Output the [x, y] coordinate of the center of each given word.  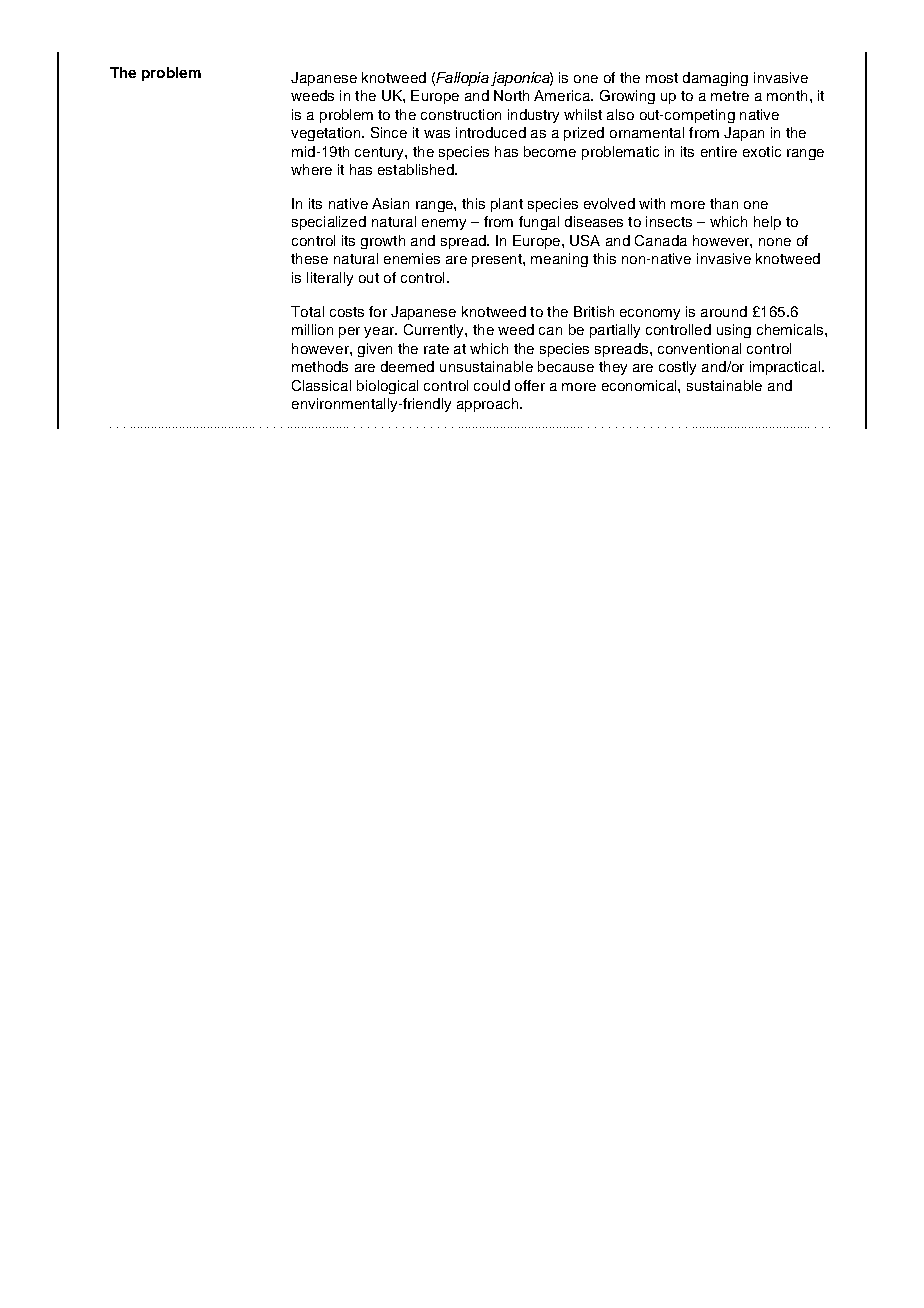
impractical [786, 368]
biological [387, 387]
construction [461, 114]
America [563, 95]
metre [730, 96]
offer [530, 385]
